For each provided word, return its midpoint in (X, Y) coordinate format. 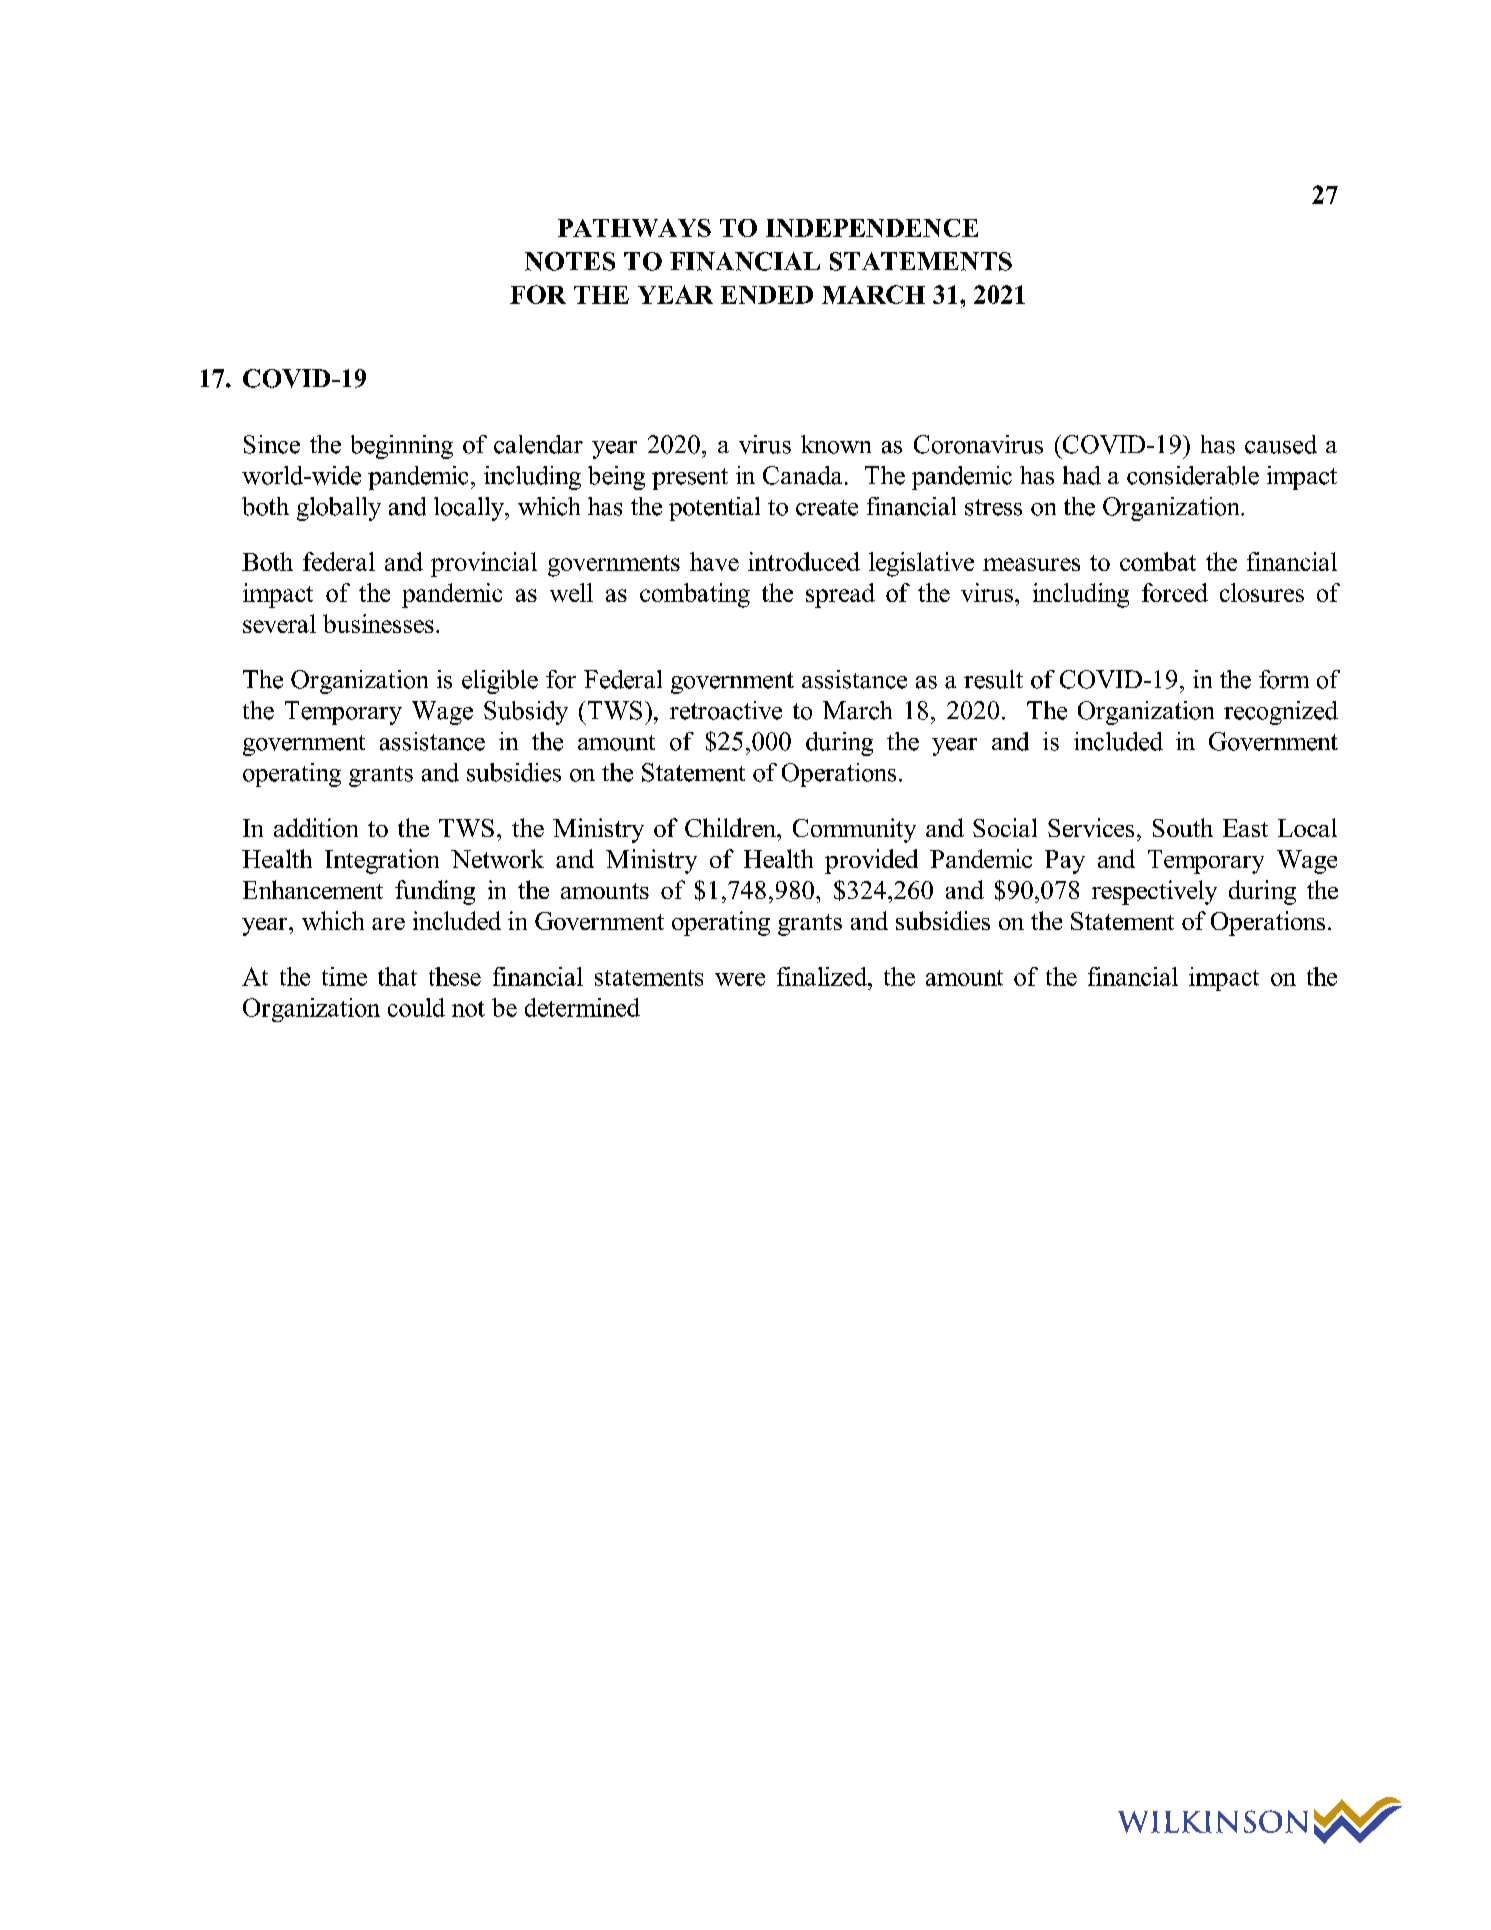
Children (732, 827)
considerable (1193, 475)
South (1183, 827)
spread (840, 595)
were (740, 979)
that (397, 976)
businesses (378, 623)
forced (1175, 592)
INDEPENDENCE (872, 228)
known (836, 444)
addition (316, 827)
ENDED (767, 295)
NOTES (570, 261)
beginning (402, 447)
